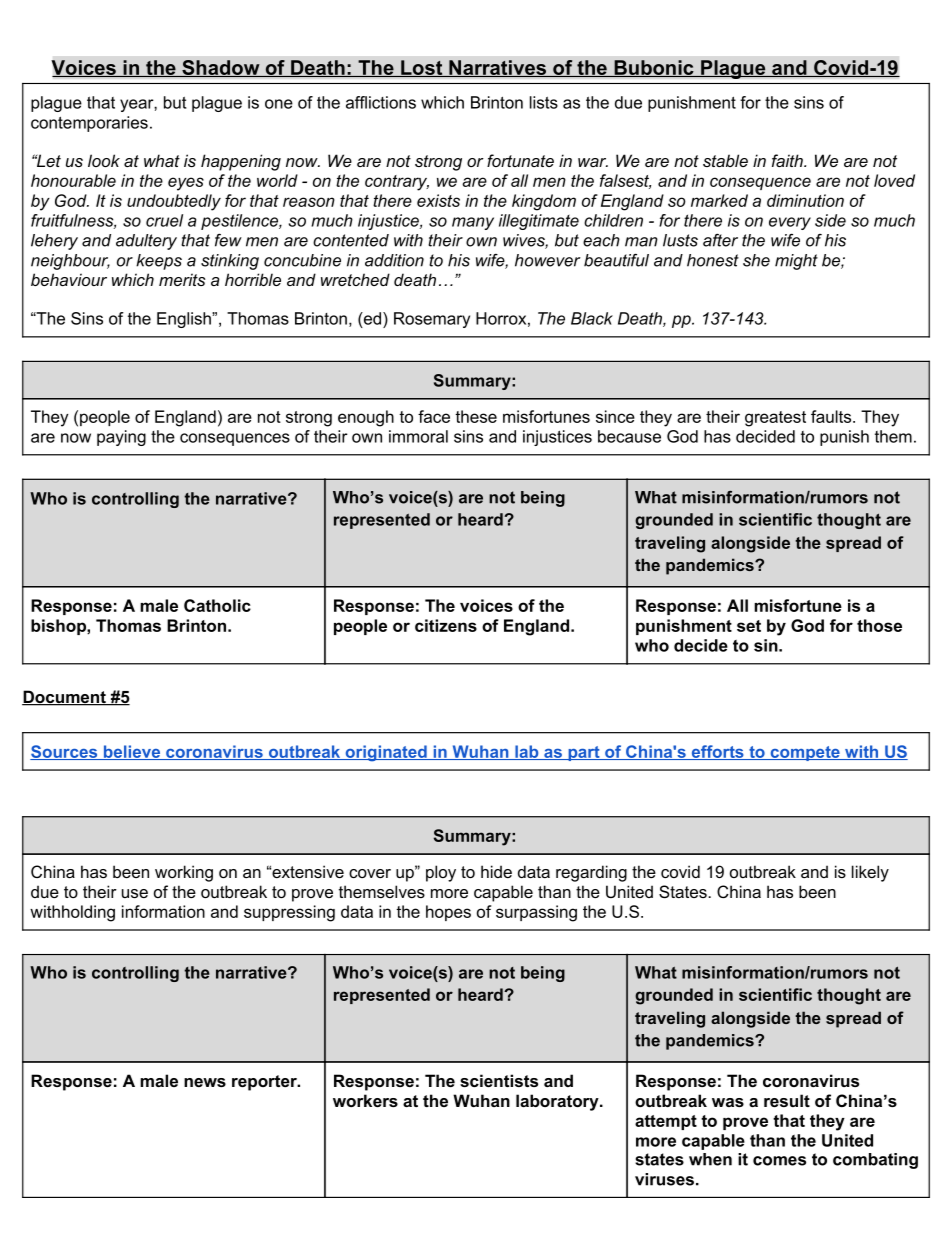 The height and width of the screenshot is (1233, 952). I want to click on hopes, so click(448, 913).
